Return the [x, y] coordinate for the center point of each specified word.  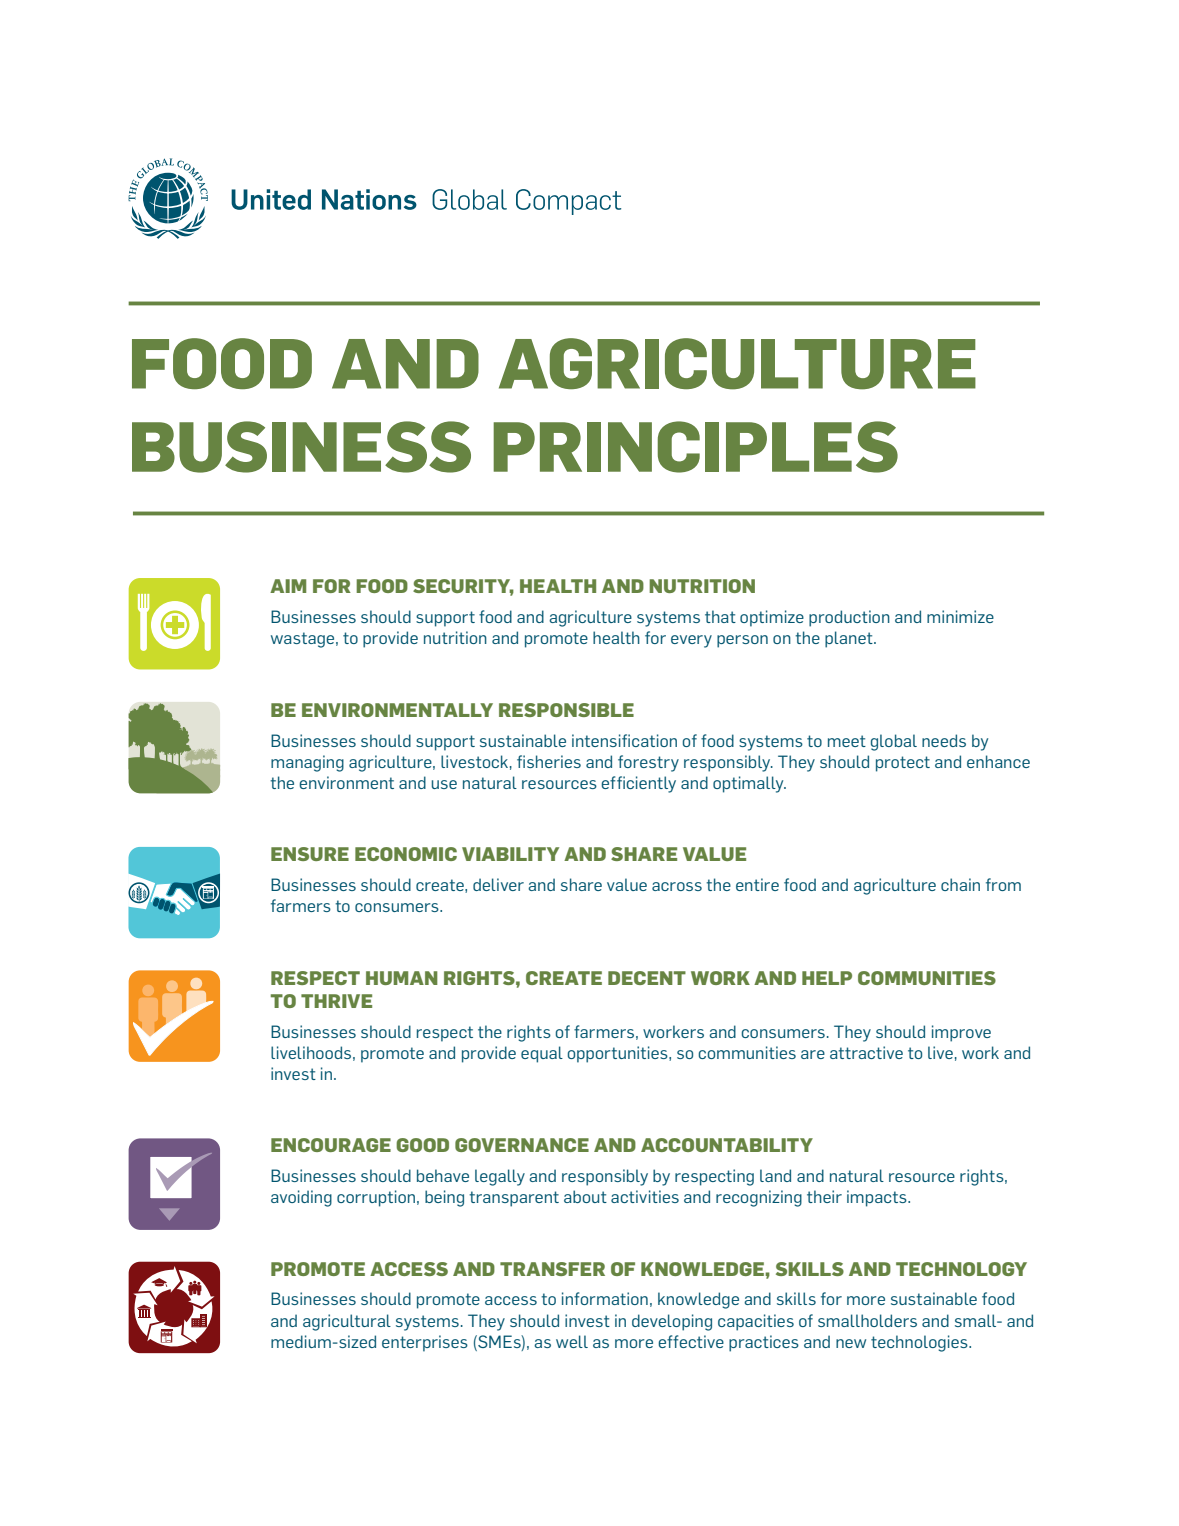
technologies [920, 1343]
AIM [288, 586]
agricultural [347, 1322]
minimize [960, 616]
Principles [695, 447]
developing [672, 1322]
